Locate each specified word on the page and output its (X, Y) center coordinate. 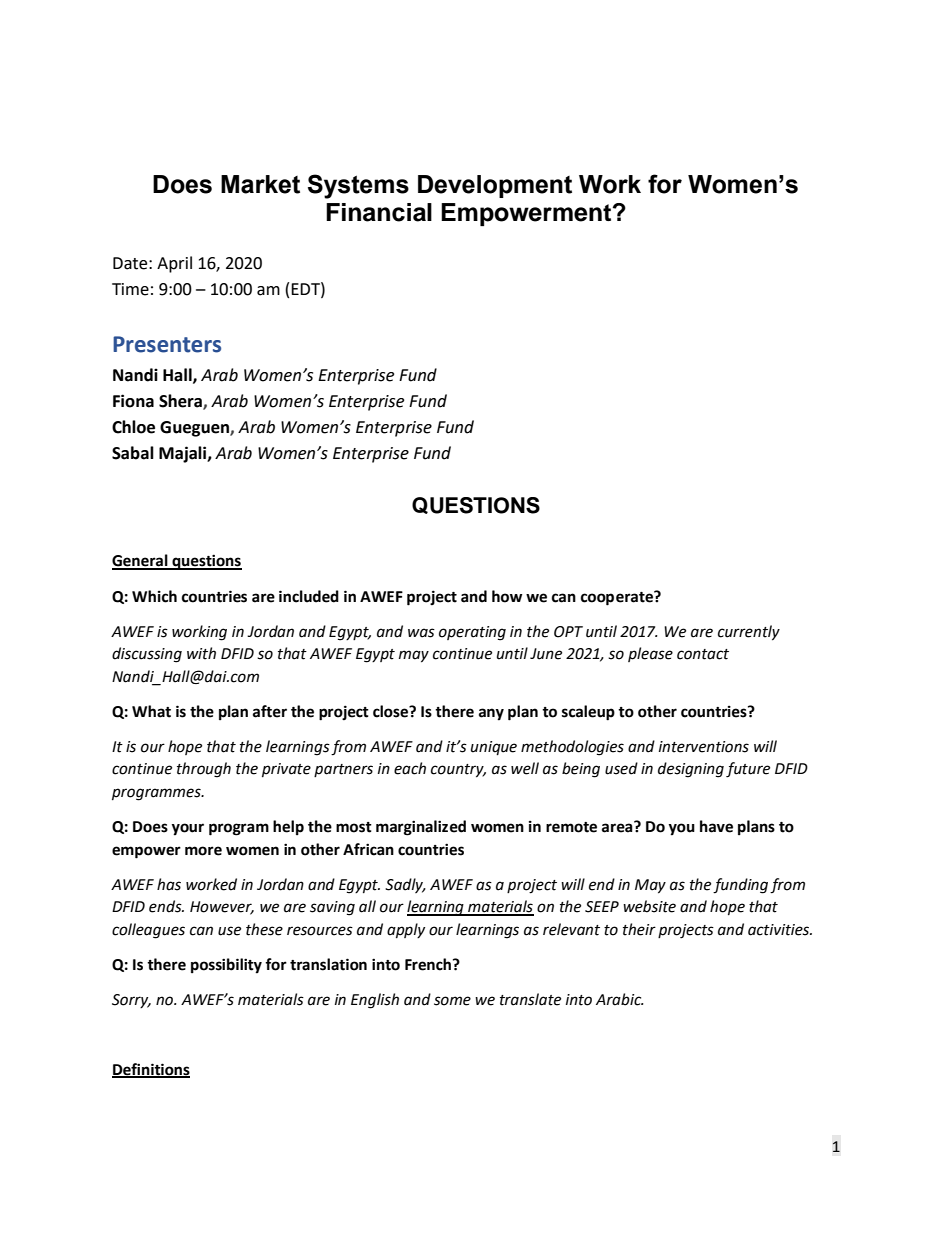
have (716, 826)
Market (260, 184)
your (188, 829)
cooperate (618, 598)
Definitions (151, 1070)
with (201, 653)
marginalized (421, 828)
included (309, 596)
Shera (181, 402)
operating (472, 633)
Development (495, 186)
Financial (379, 212)
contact (703, 654)
